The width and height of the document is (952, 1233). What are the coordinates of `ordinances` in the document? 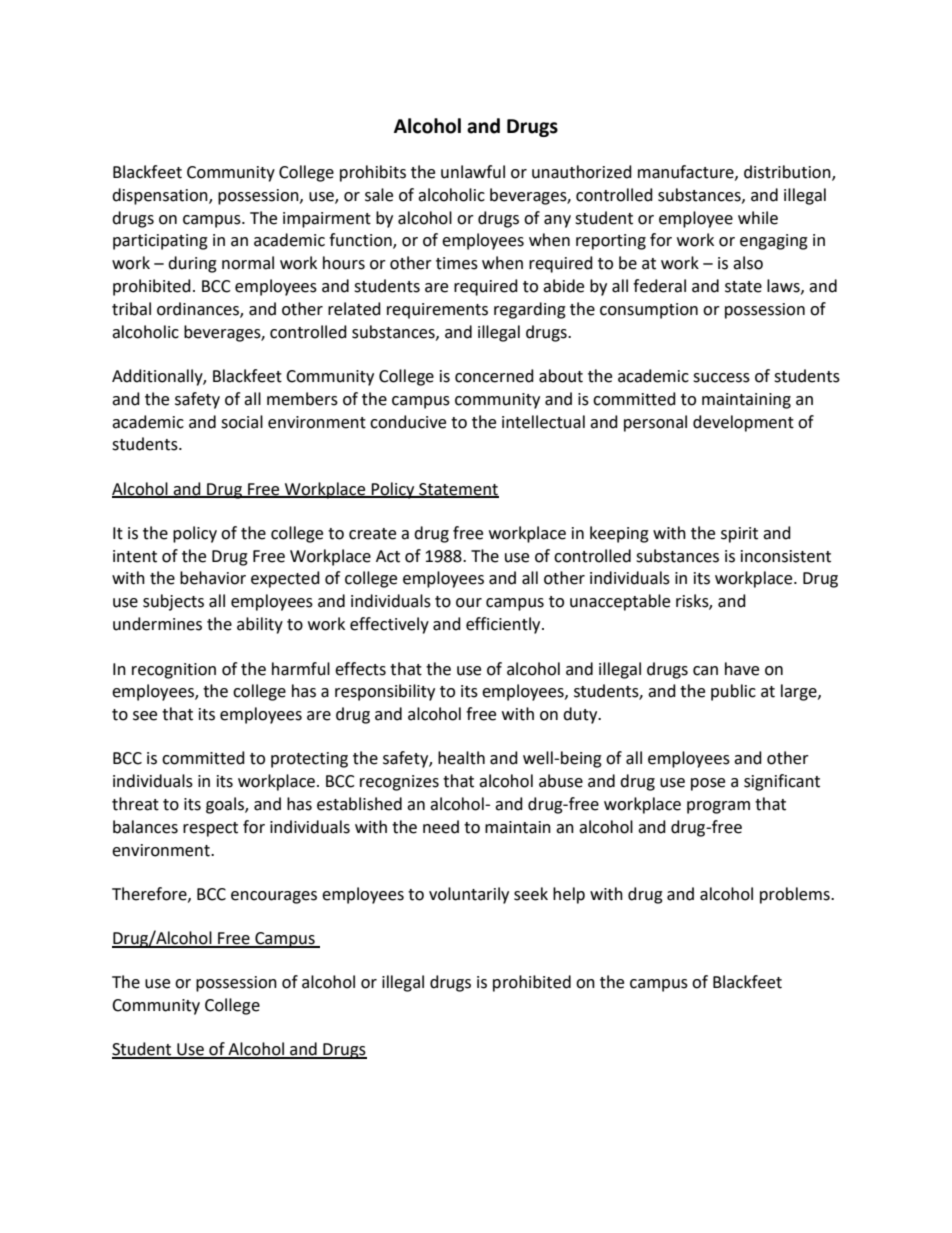 It's located at (199, 309).
